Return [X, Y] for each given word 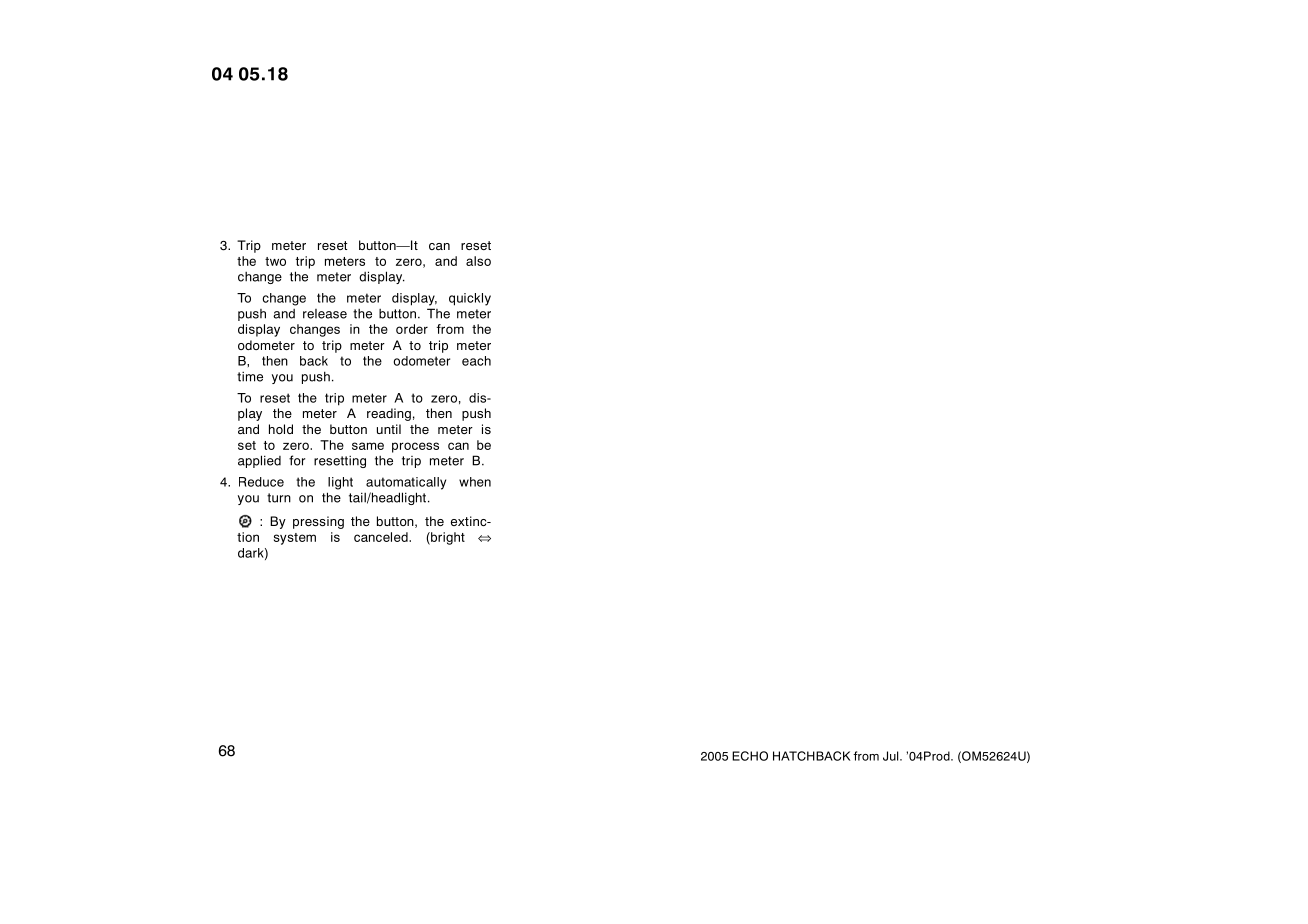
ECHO [750, 756]
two [275, 261]
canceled [382, 537]
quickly [470, 299]
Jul [892, 756]
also [478, 261]
